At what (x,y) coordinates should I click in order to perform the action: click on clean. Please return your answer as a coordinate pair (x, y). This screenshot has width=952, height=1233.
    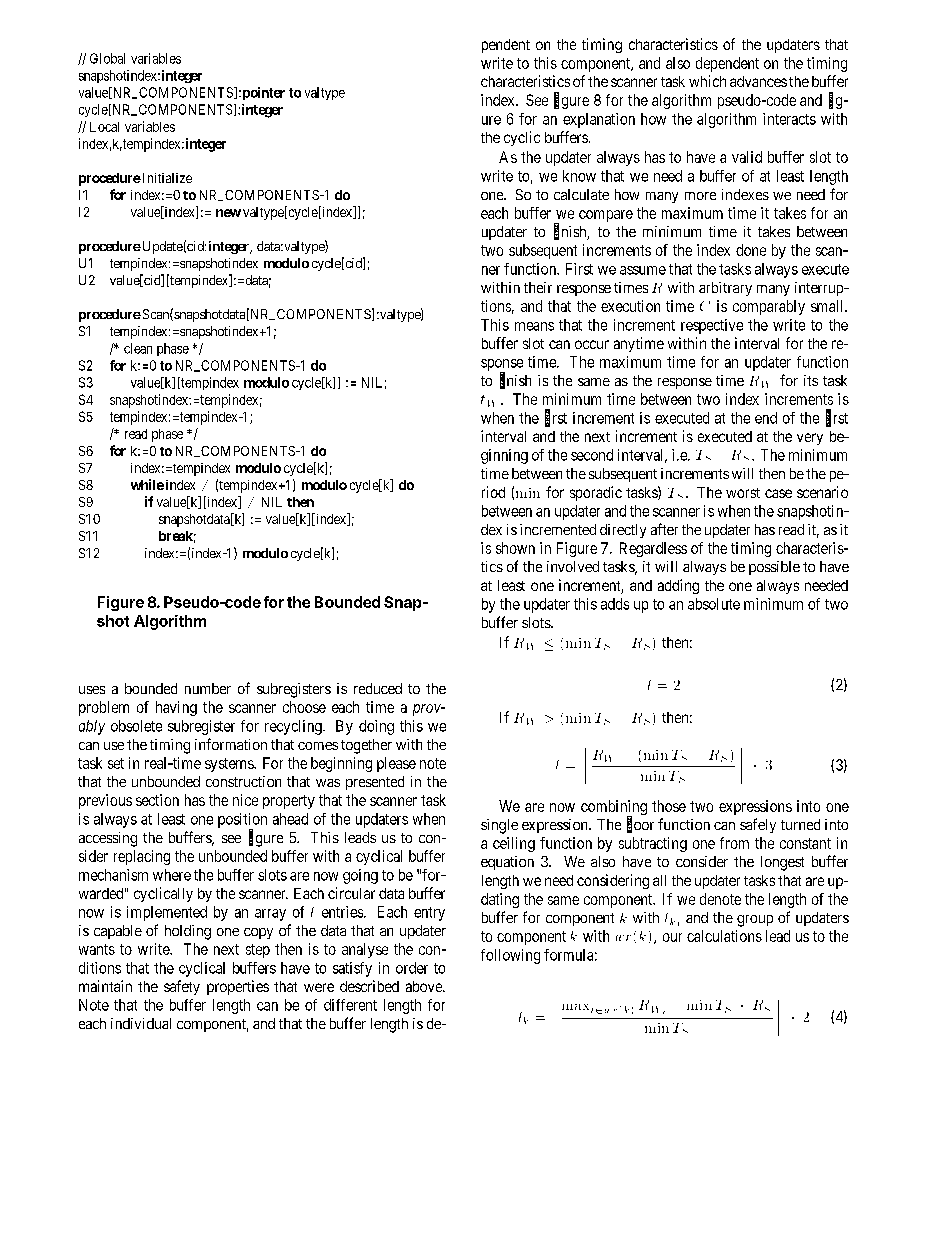
    Looking at the image, I should click on (138, 348).
